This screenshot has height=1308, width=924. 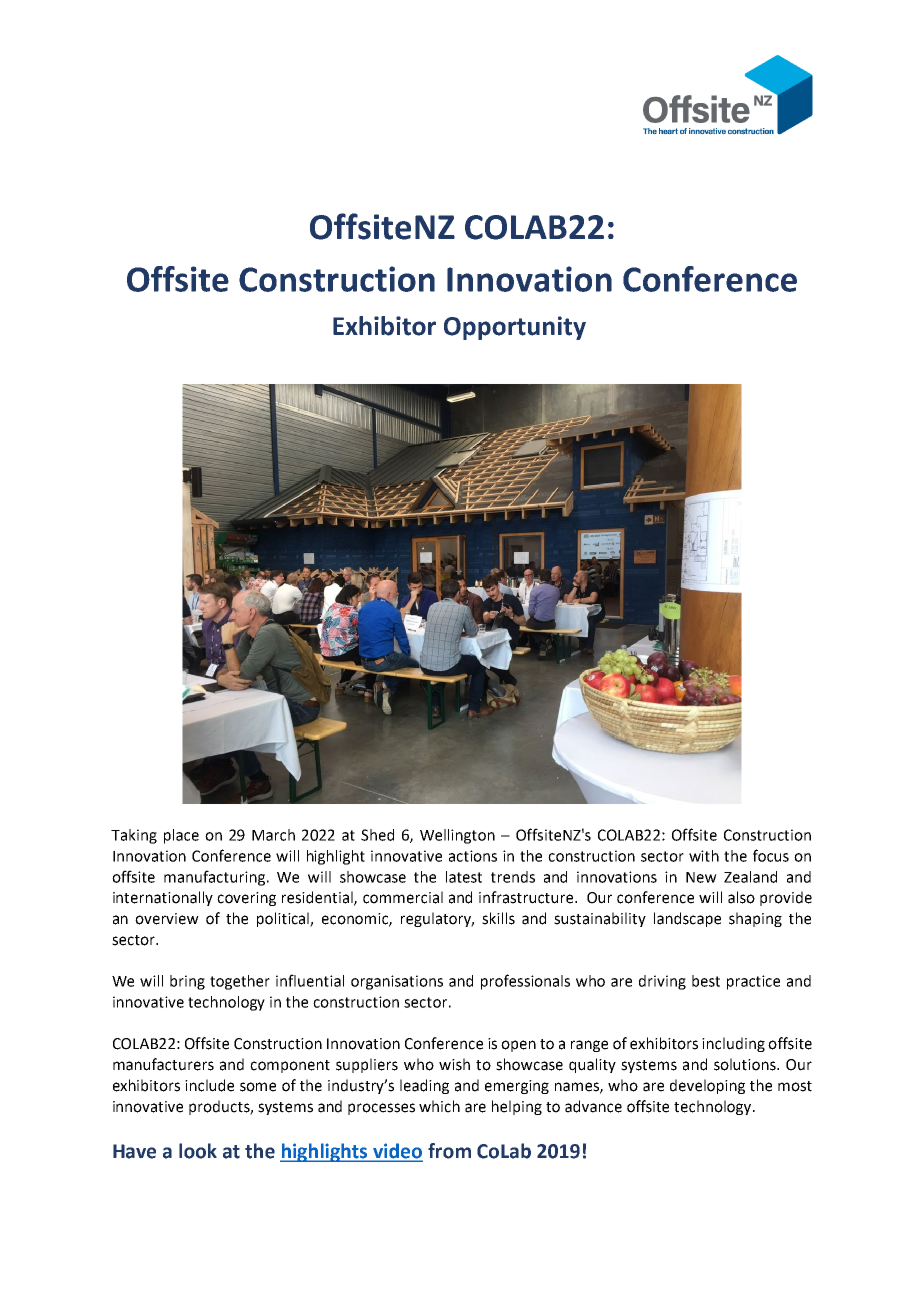 I want to click on March, so click(x=273, y=835).
